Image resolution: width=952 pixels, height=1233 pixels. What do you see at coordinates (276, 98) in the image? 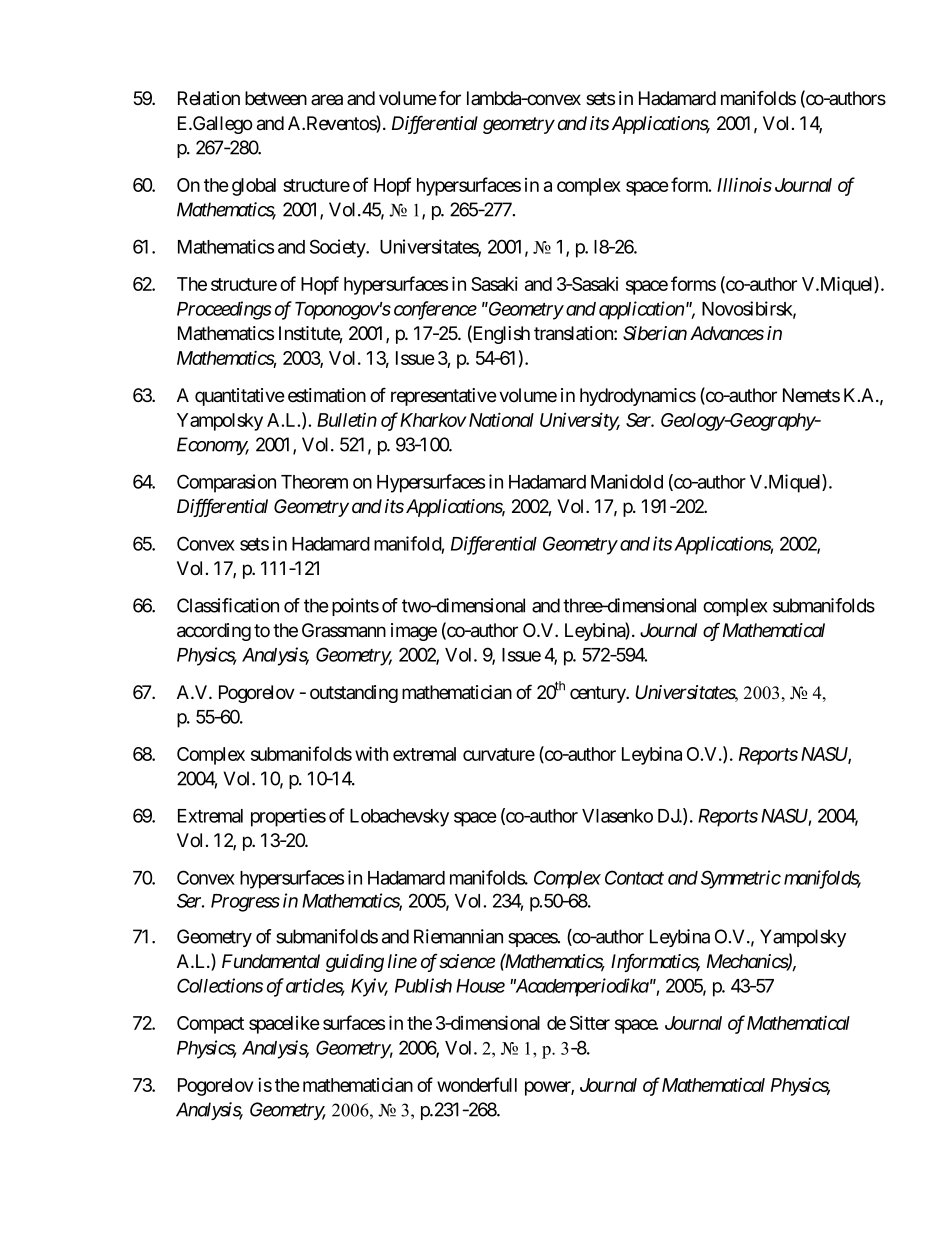
I see `between` at bounding box center [276, 98].
